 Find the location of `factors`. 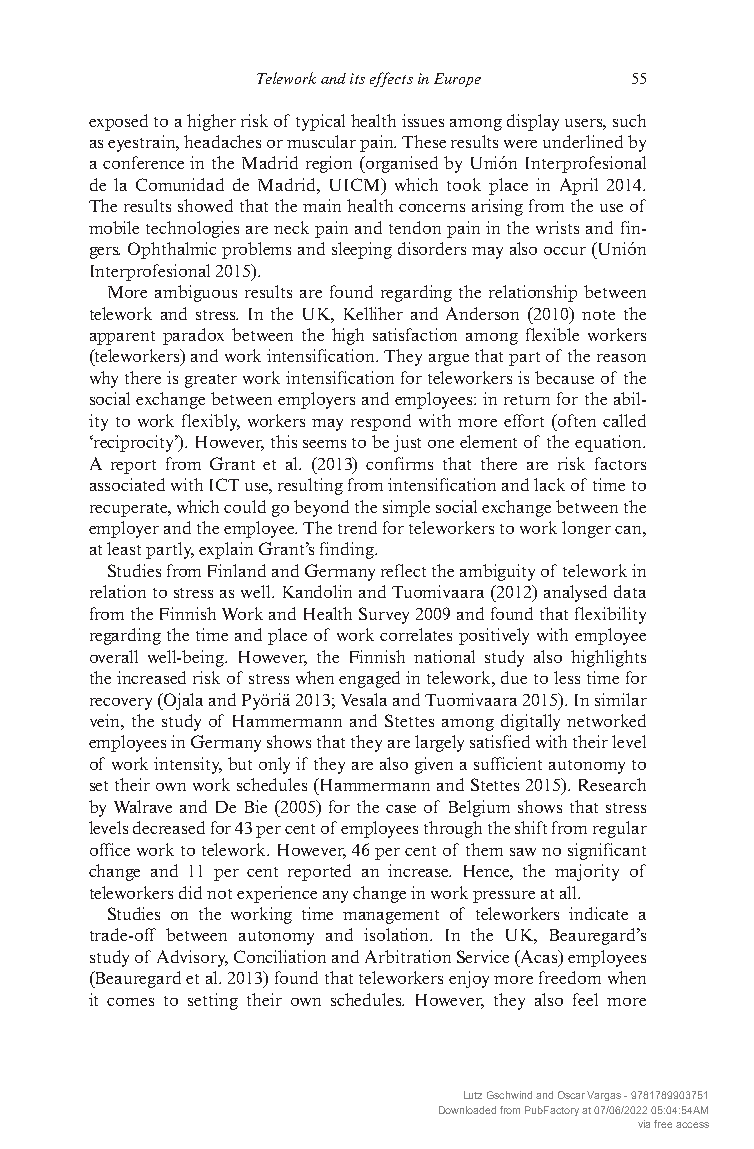

factors is located at coordinates (620, 463).
